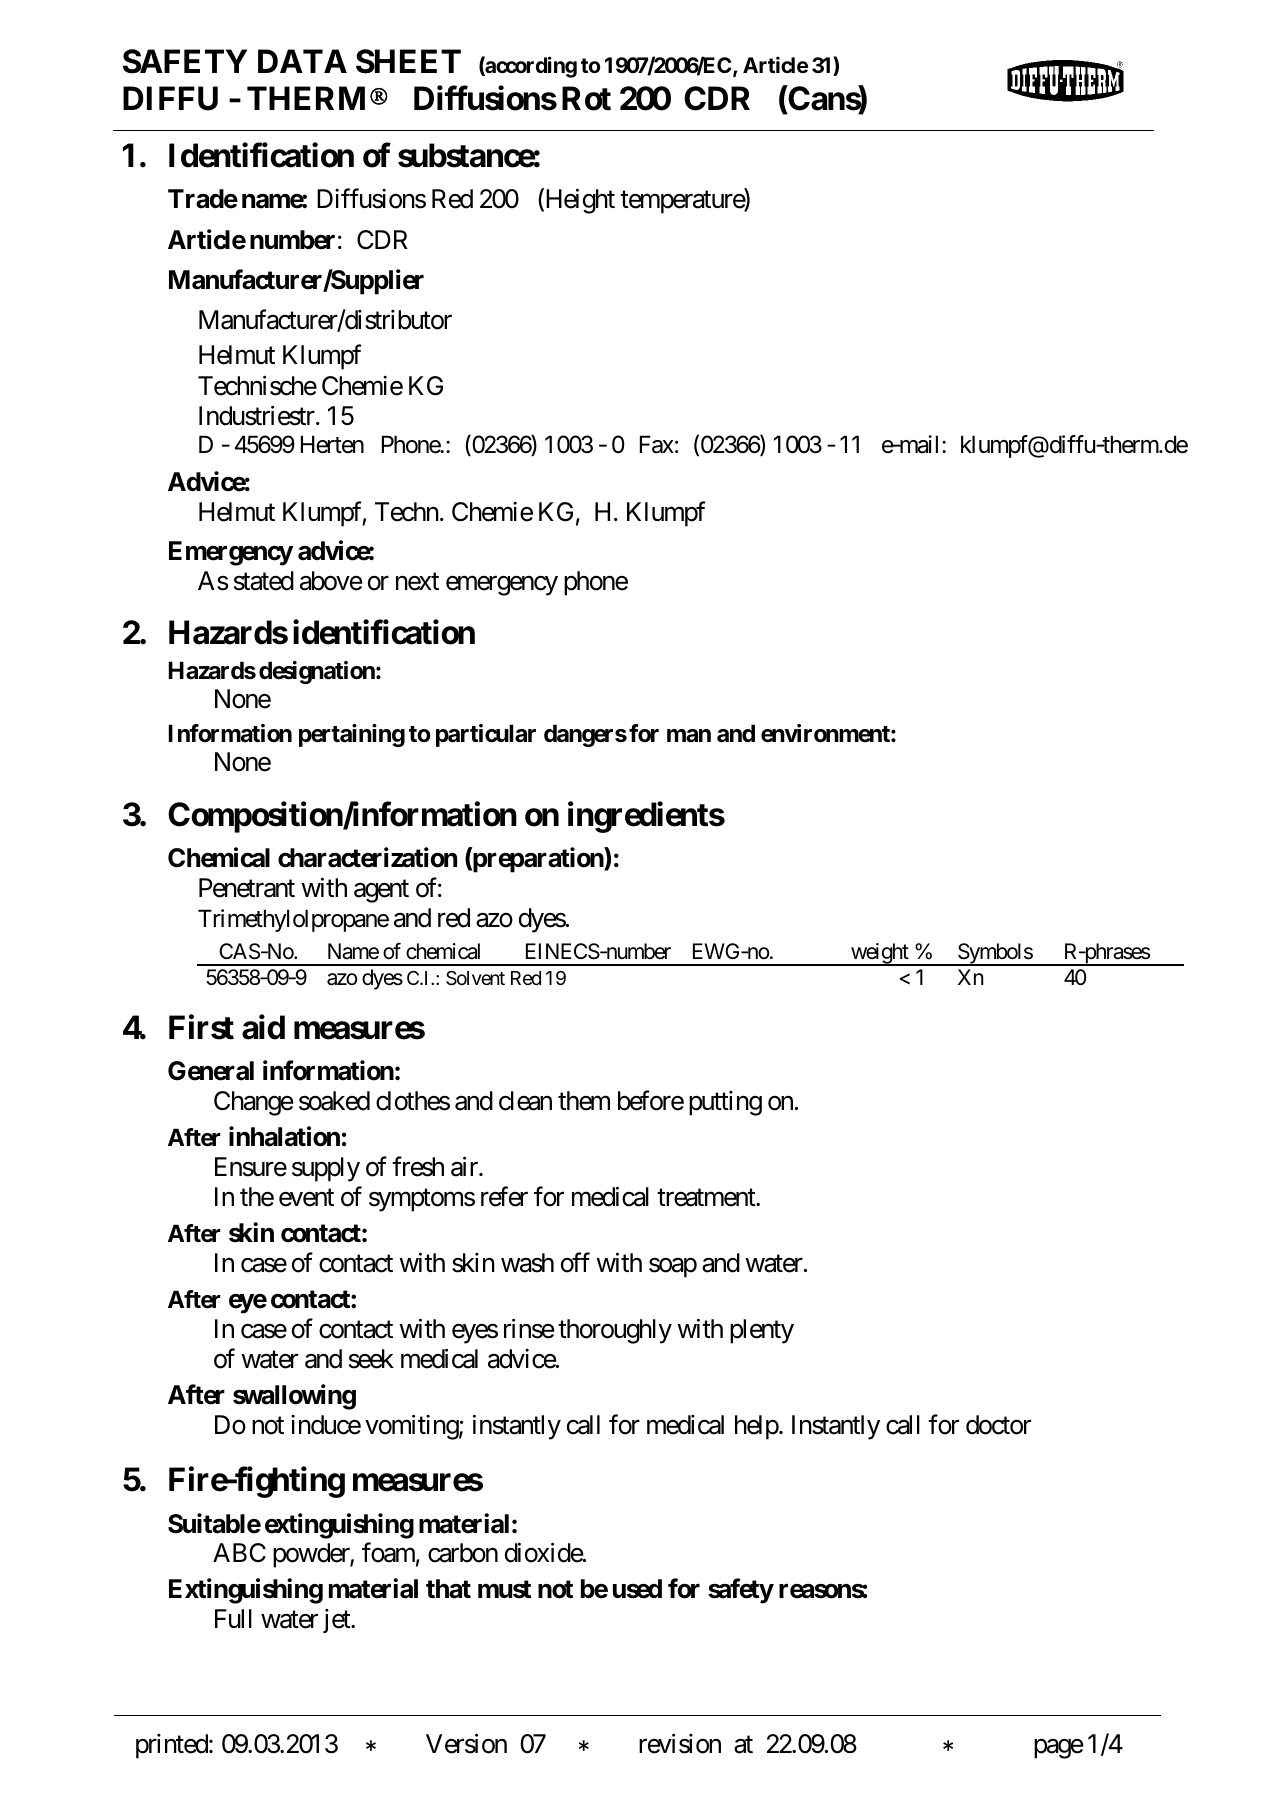 The height and width of the screenshot is (1804, 1275). What do you see at coordinates (264, 581) in the screenshot?
I see `stated` at bounding box center [264, 581].
